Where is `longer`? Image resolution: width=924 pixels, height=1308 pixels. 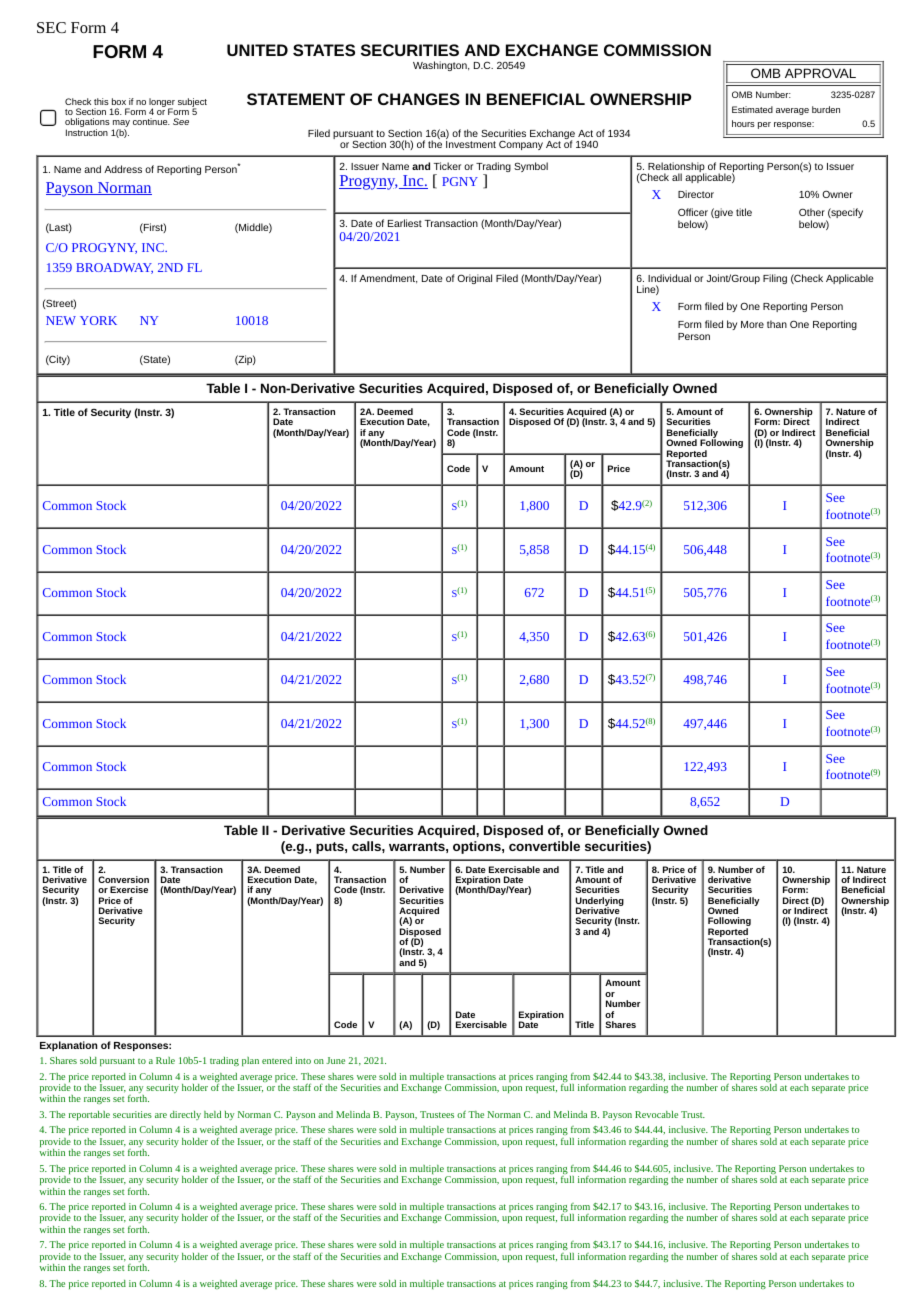
longer is located at coordinates (162, 103).
